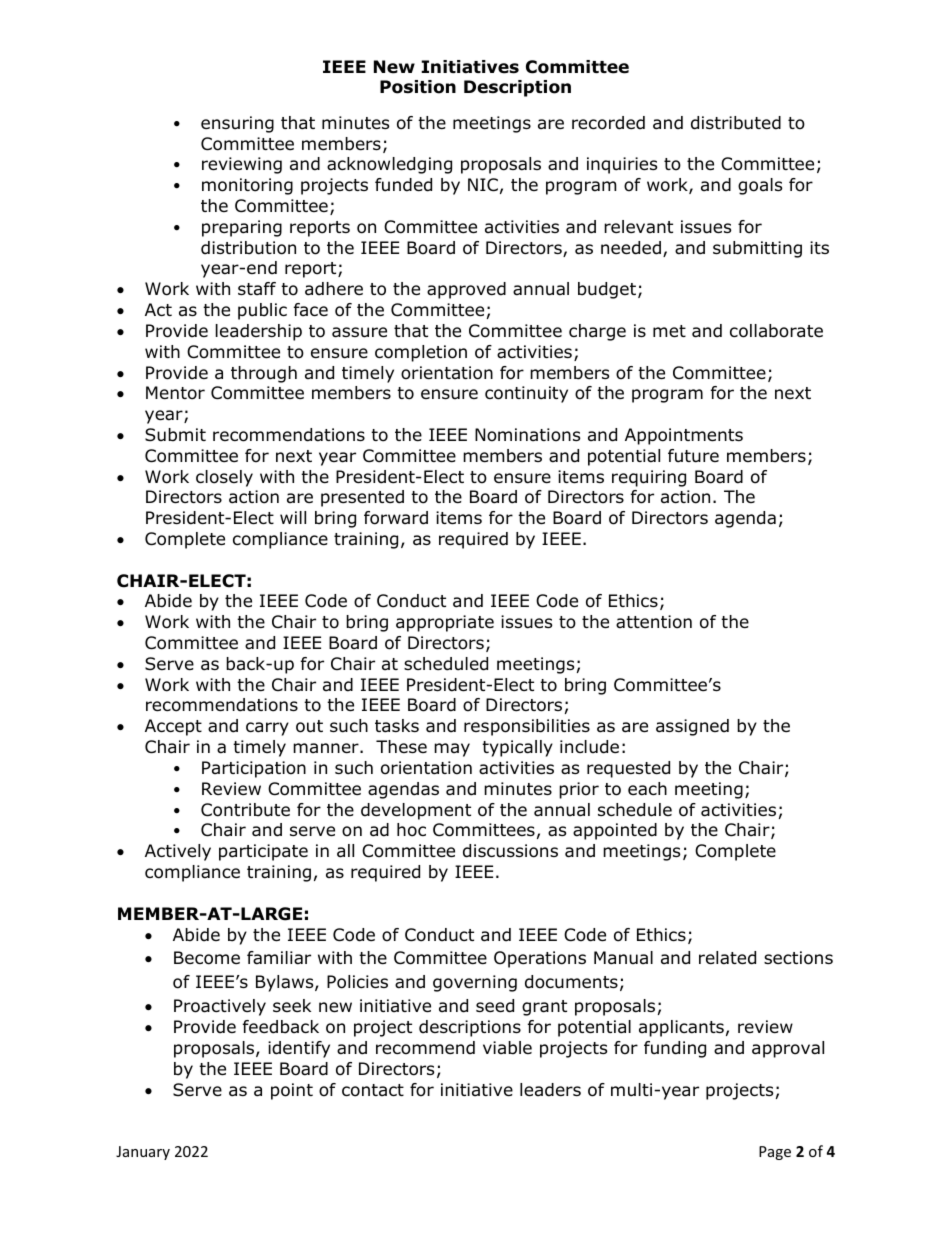  Describe the element at coordinates (143, 1153) in the document. I see `January` at that location.
